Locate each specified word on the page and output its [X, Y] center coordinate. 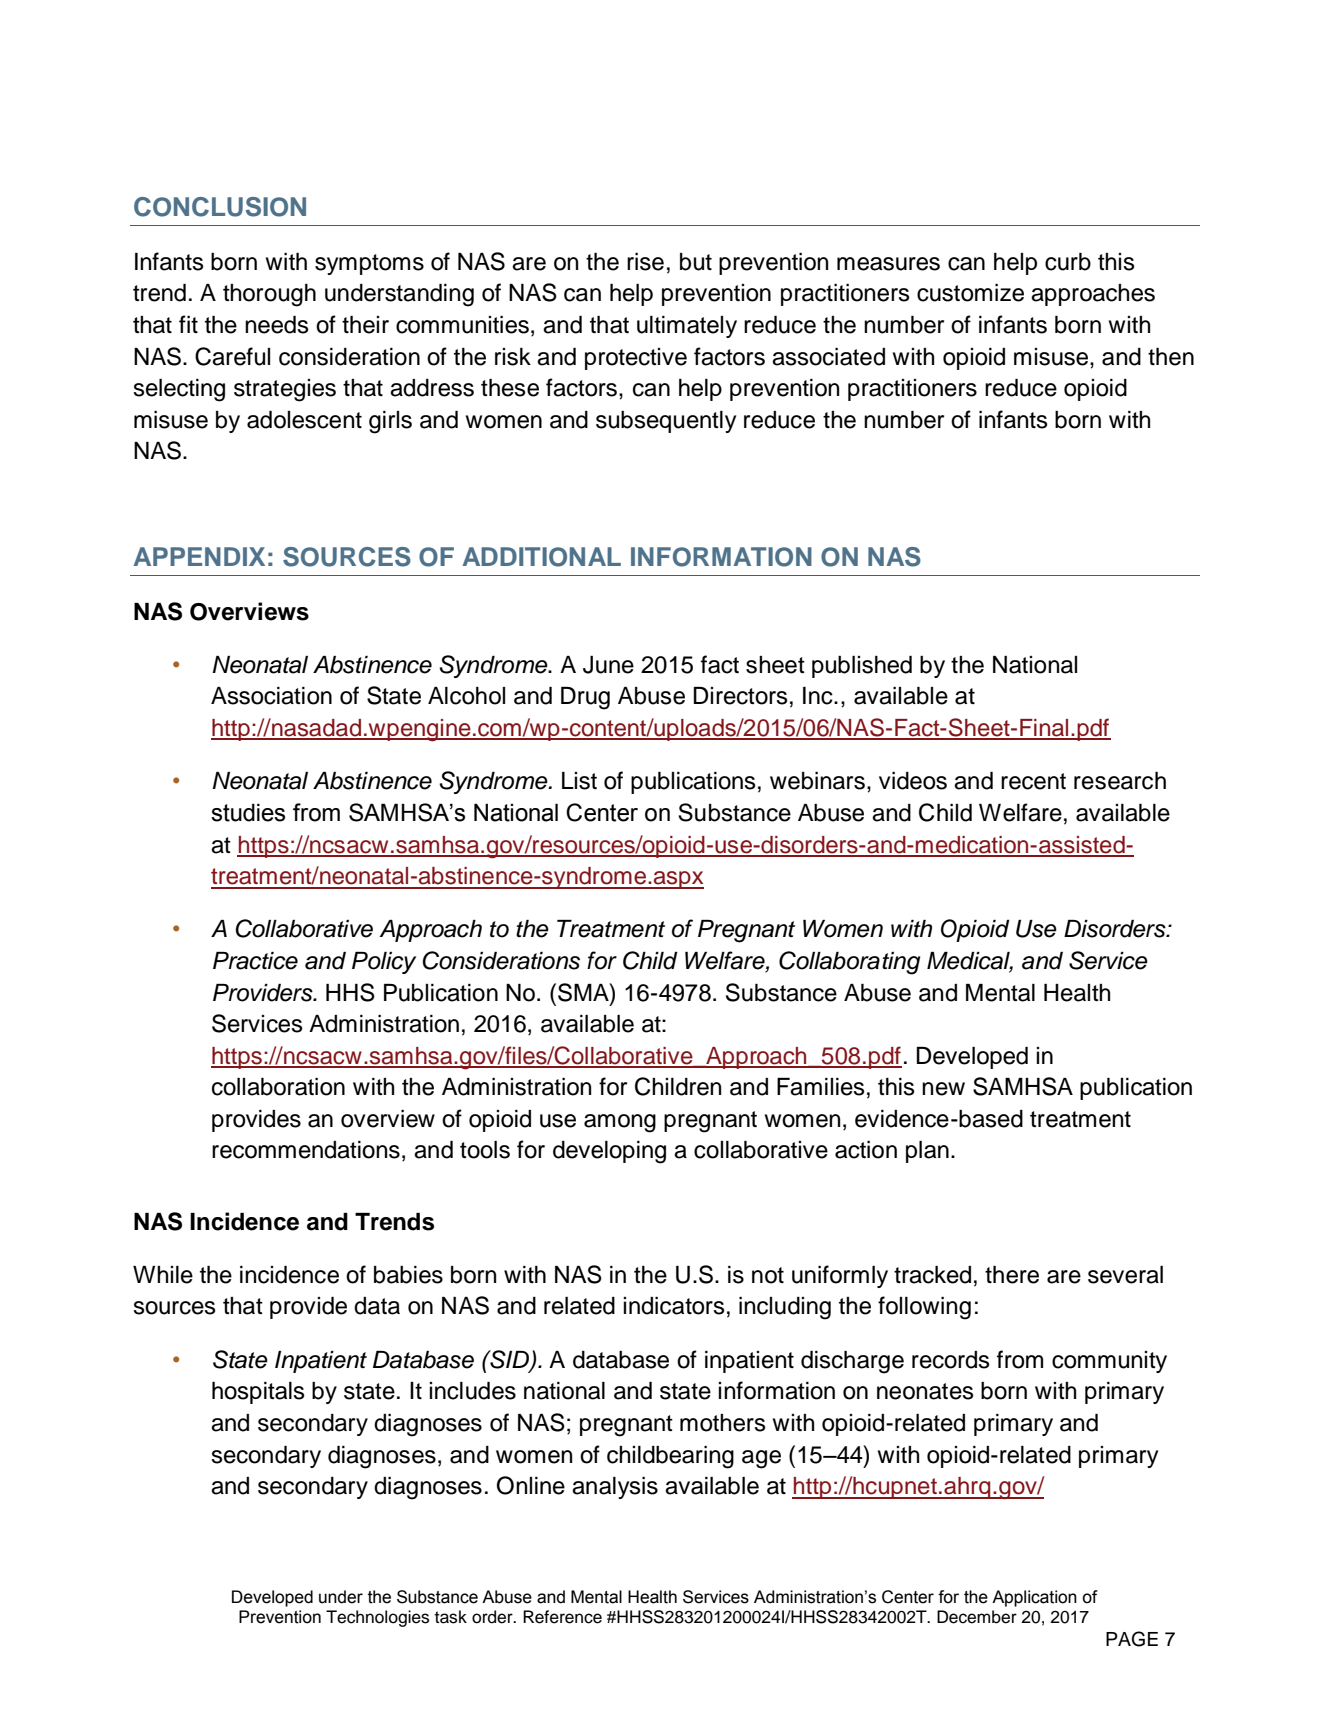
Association [271, 696]
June [608, 665]
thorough [269, 295]
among [620, 1123]
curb [1068, 262]
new [943, 1089]
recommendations [306, 1150]
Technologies [377, 1618]
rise [645, 262]
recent [1033, 781]
